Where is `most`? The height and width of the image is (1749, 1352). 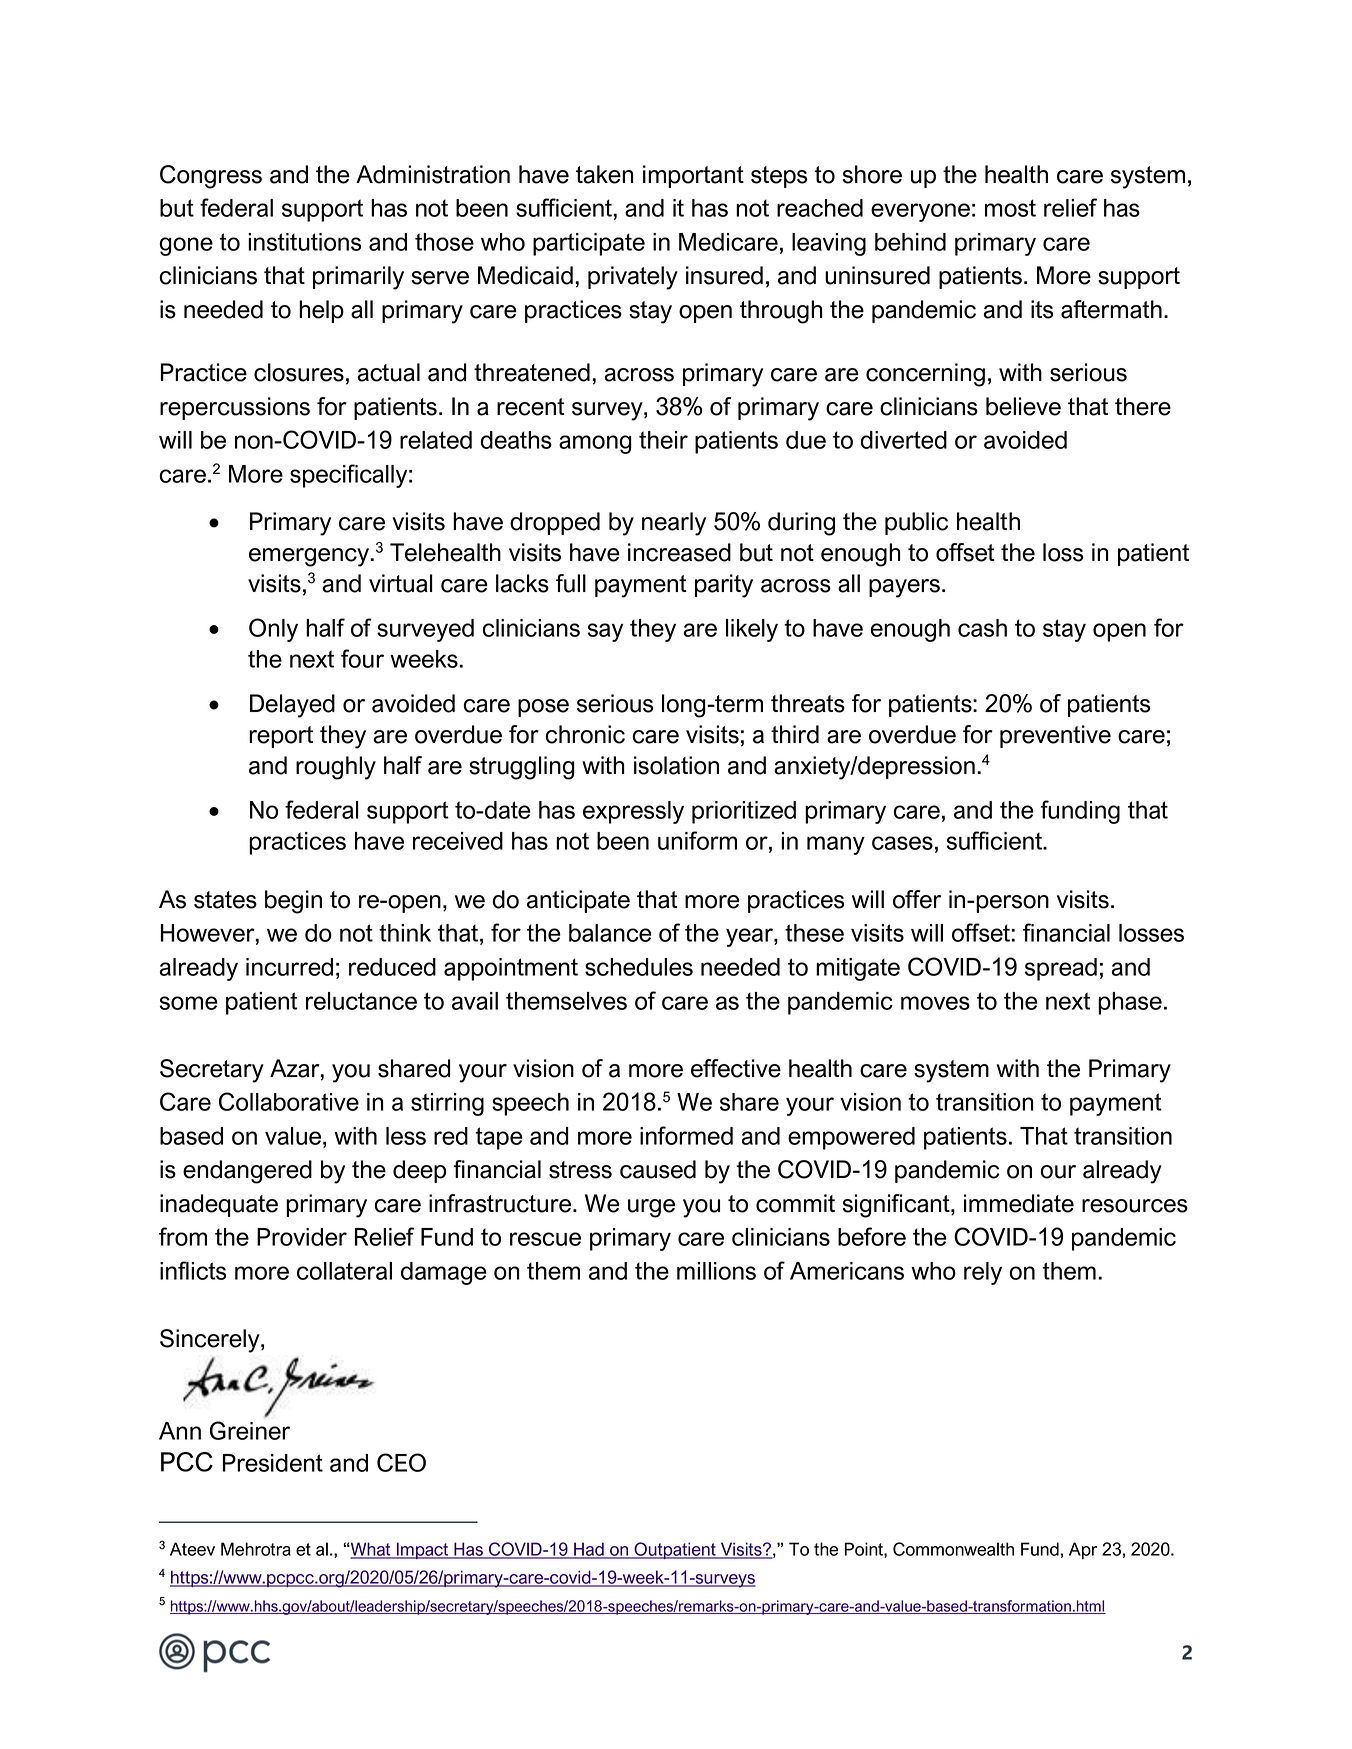
most is located at coordinates (1010, 208).
